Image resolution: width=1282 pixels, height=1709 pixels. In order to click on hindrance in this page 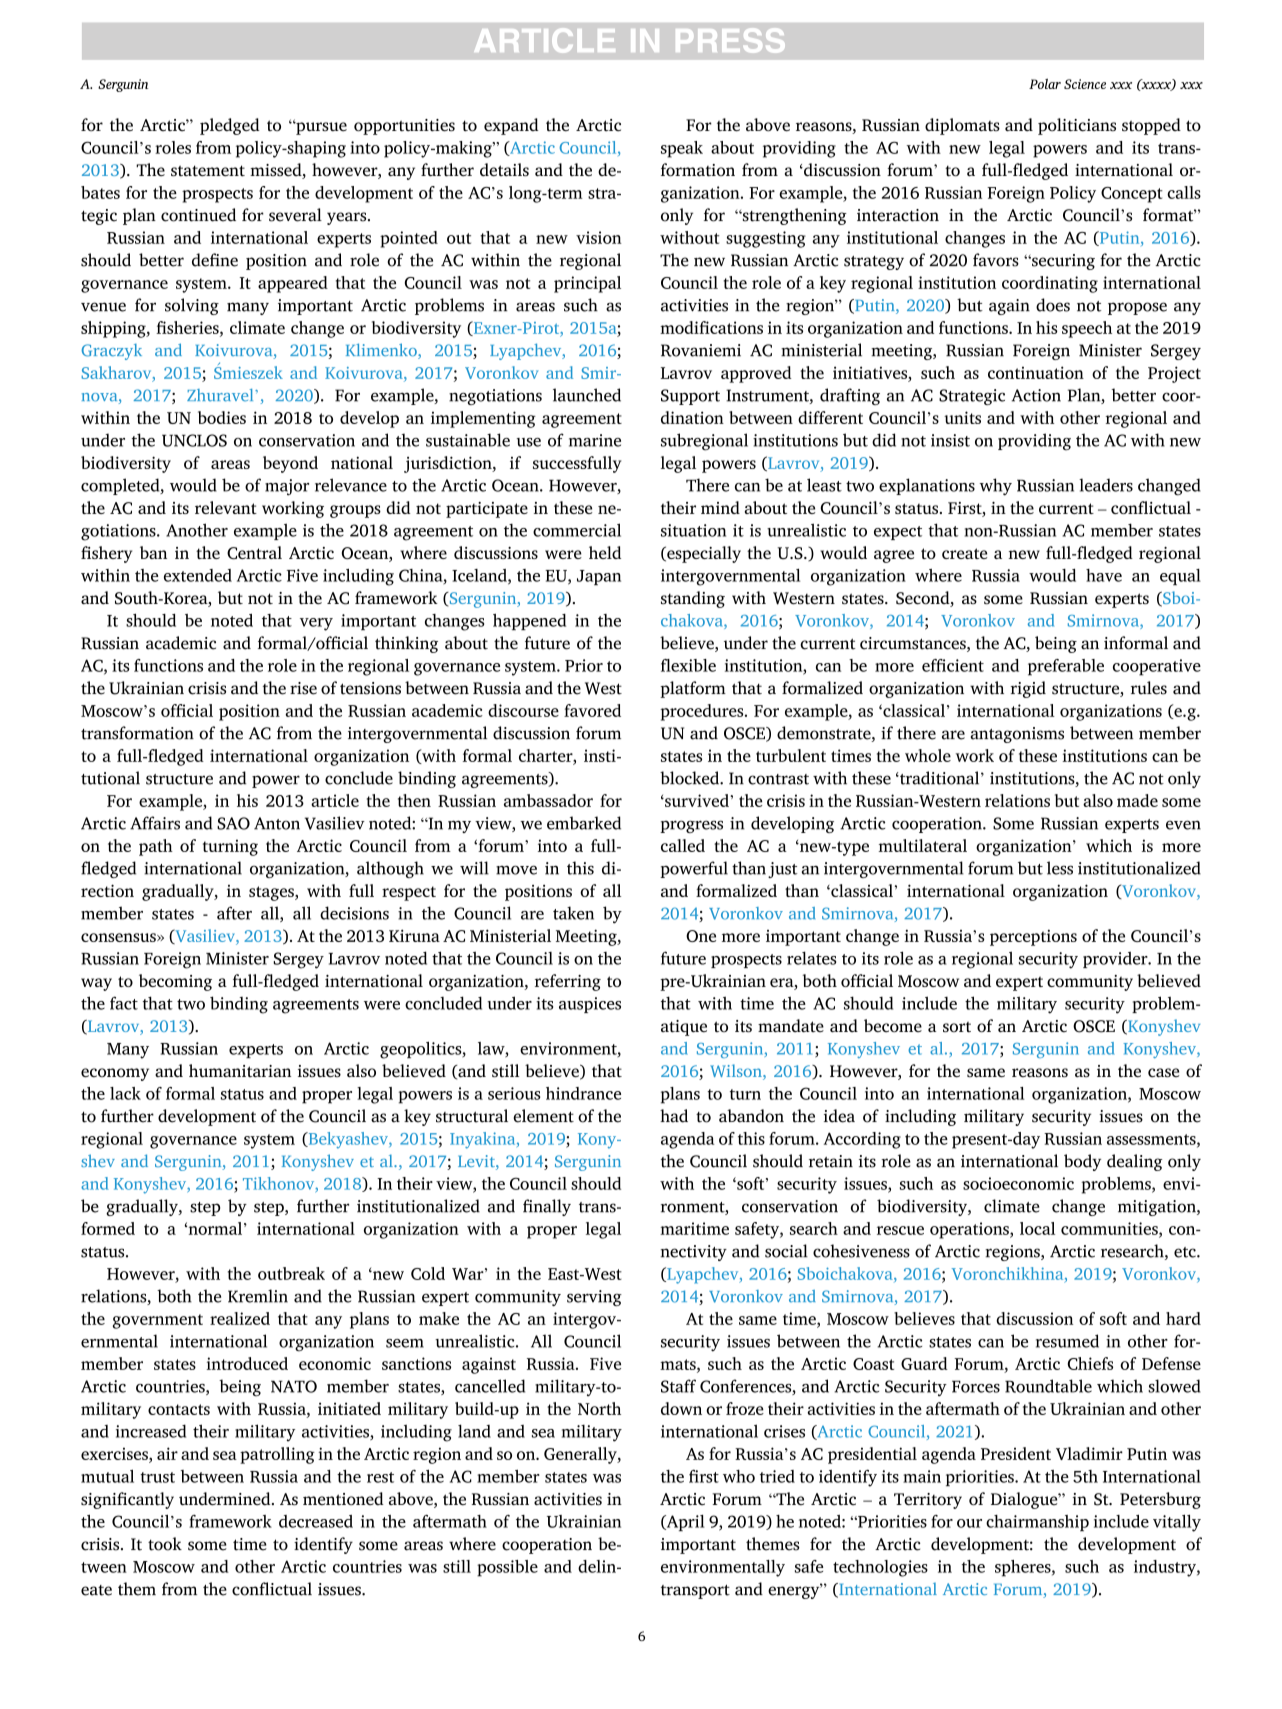, I will do `click(583, 1093)`.
